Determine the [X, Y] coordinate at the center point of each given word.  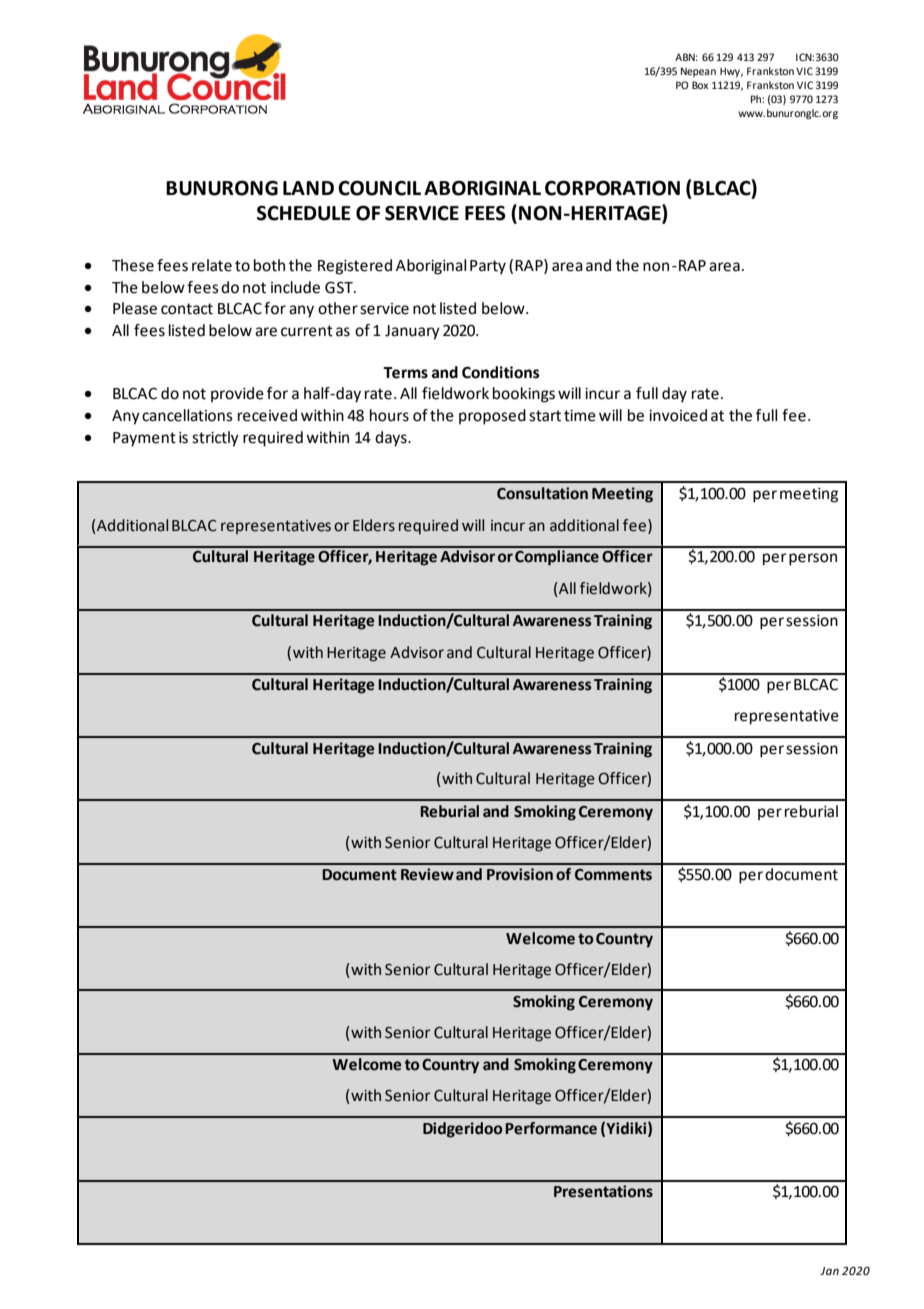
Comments [613, 875]
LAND [308, 188]
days [392, 439]
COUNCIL [379, 188]
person [813, 559]
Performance [551, 1128]
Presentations [603, 1191]
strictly [215, 439]
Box [700, 85]
